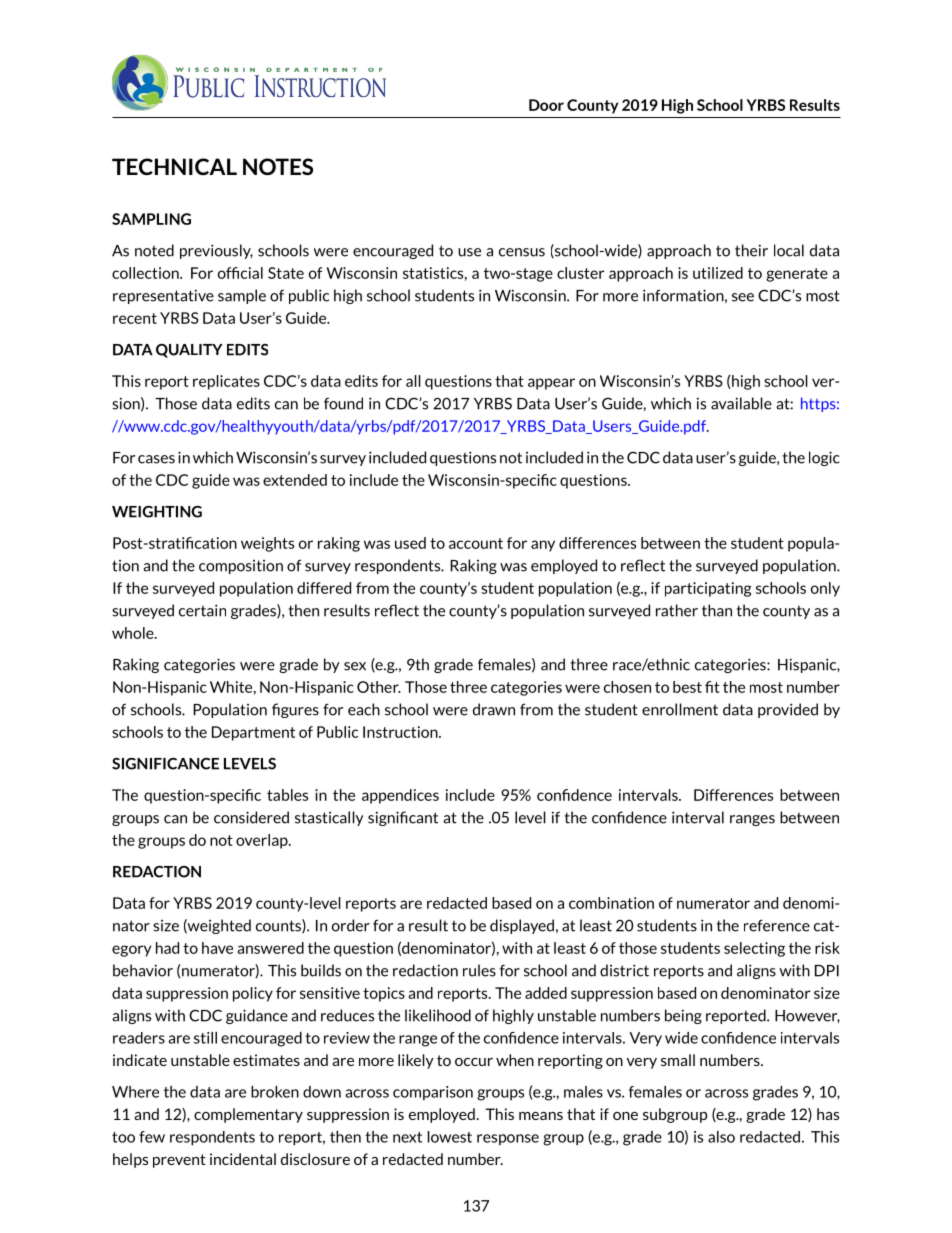  I want to click on Door, so click(546, 105).
